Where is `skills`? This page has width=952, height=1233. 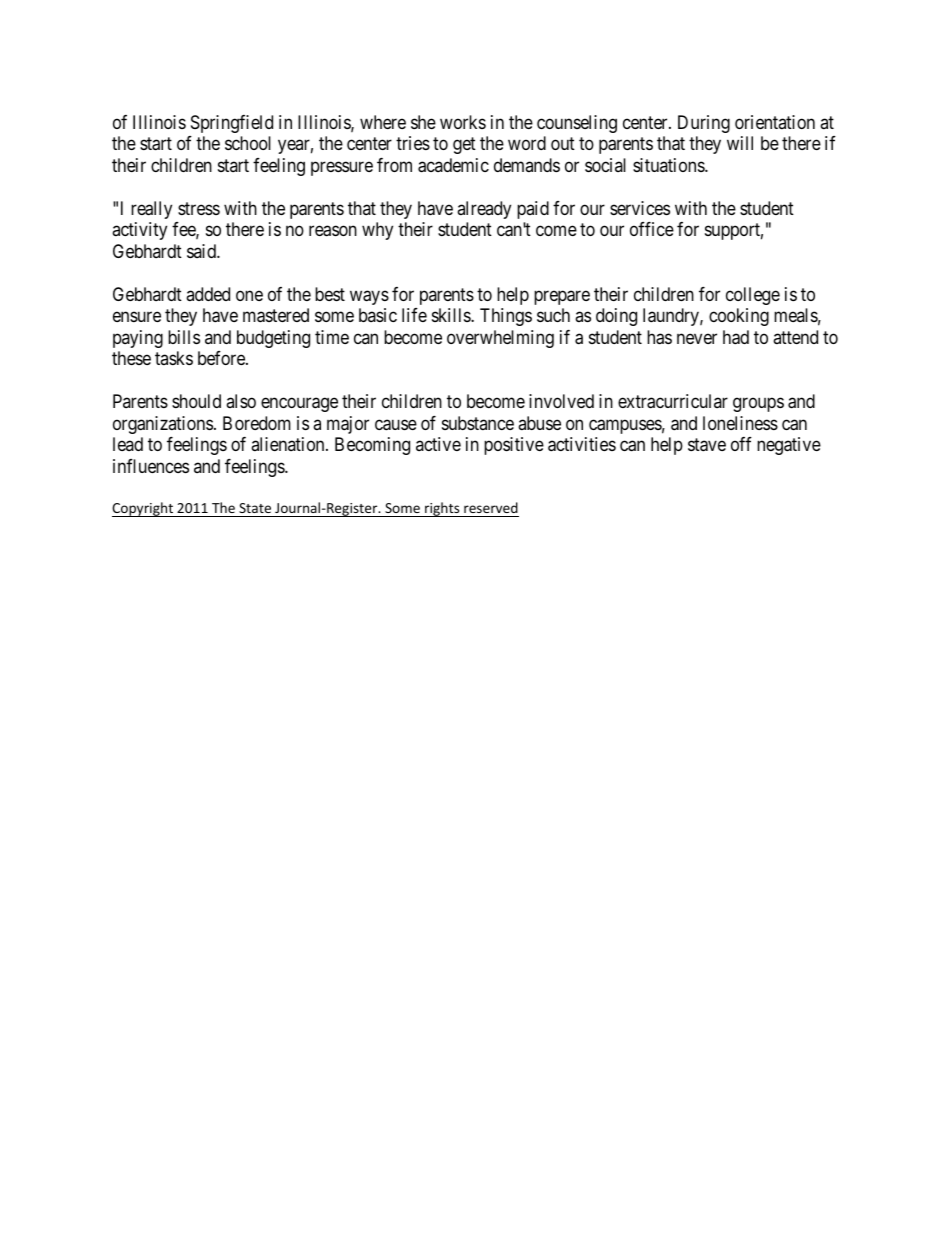 skills is located at coordinates (452, 315).
